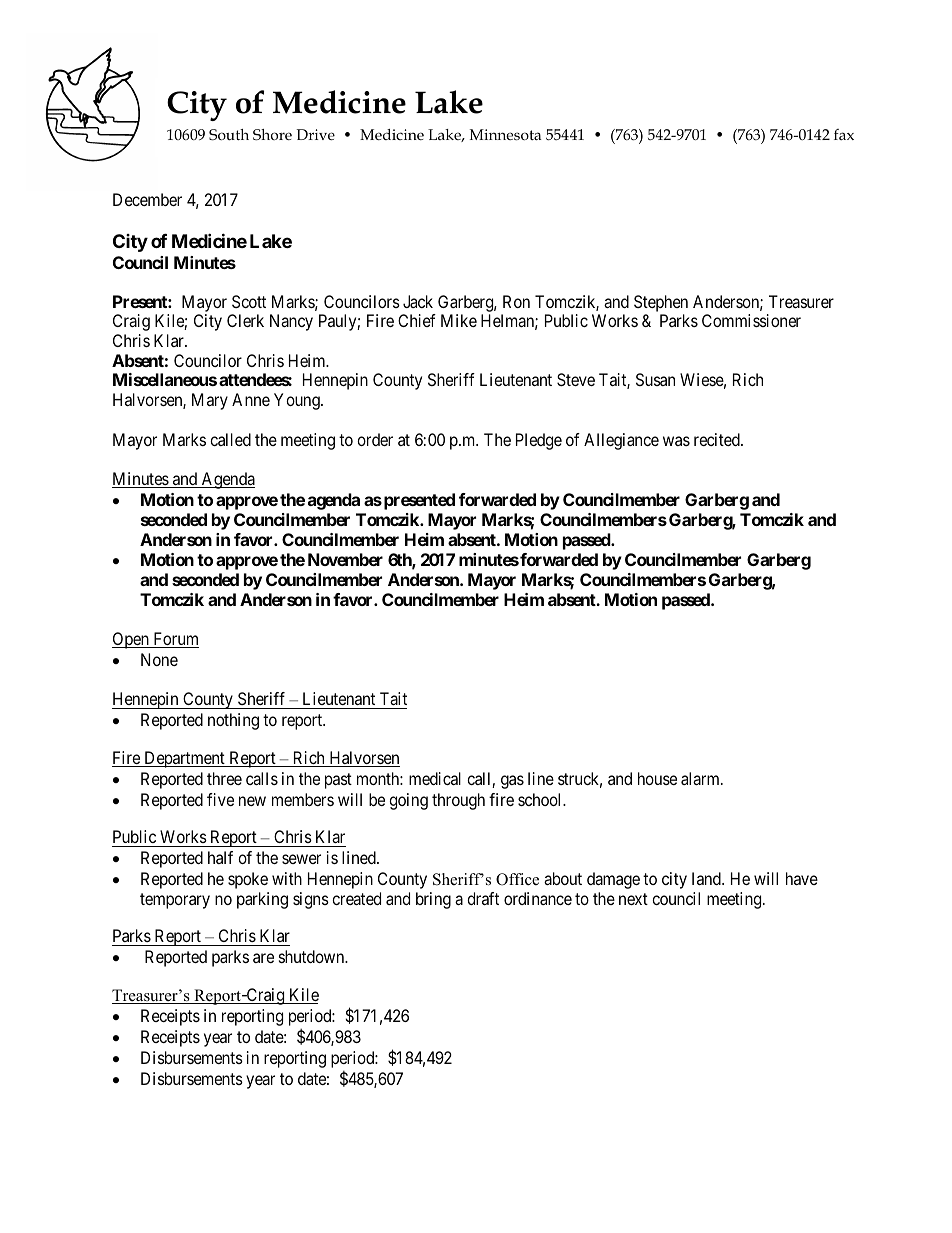 The image size is (952, 1233). What do you see at coordinates (459, 320) in the screenshot?
I see `Mike` at bounding box center [459, 320].
